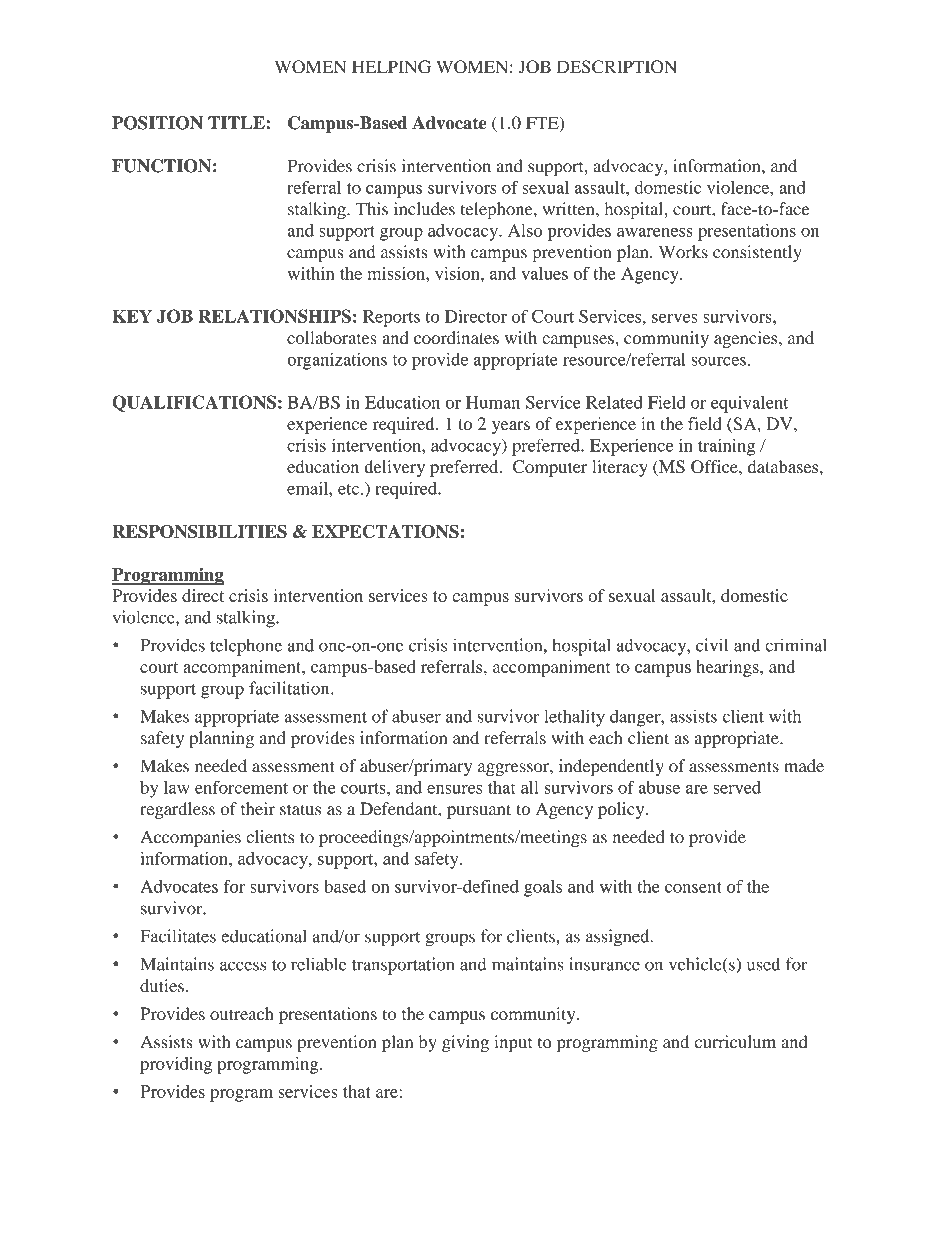  Describe the element at coordinates (176, 1065) in the screenshot. I see `providing` at that location.
